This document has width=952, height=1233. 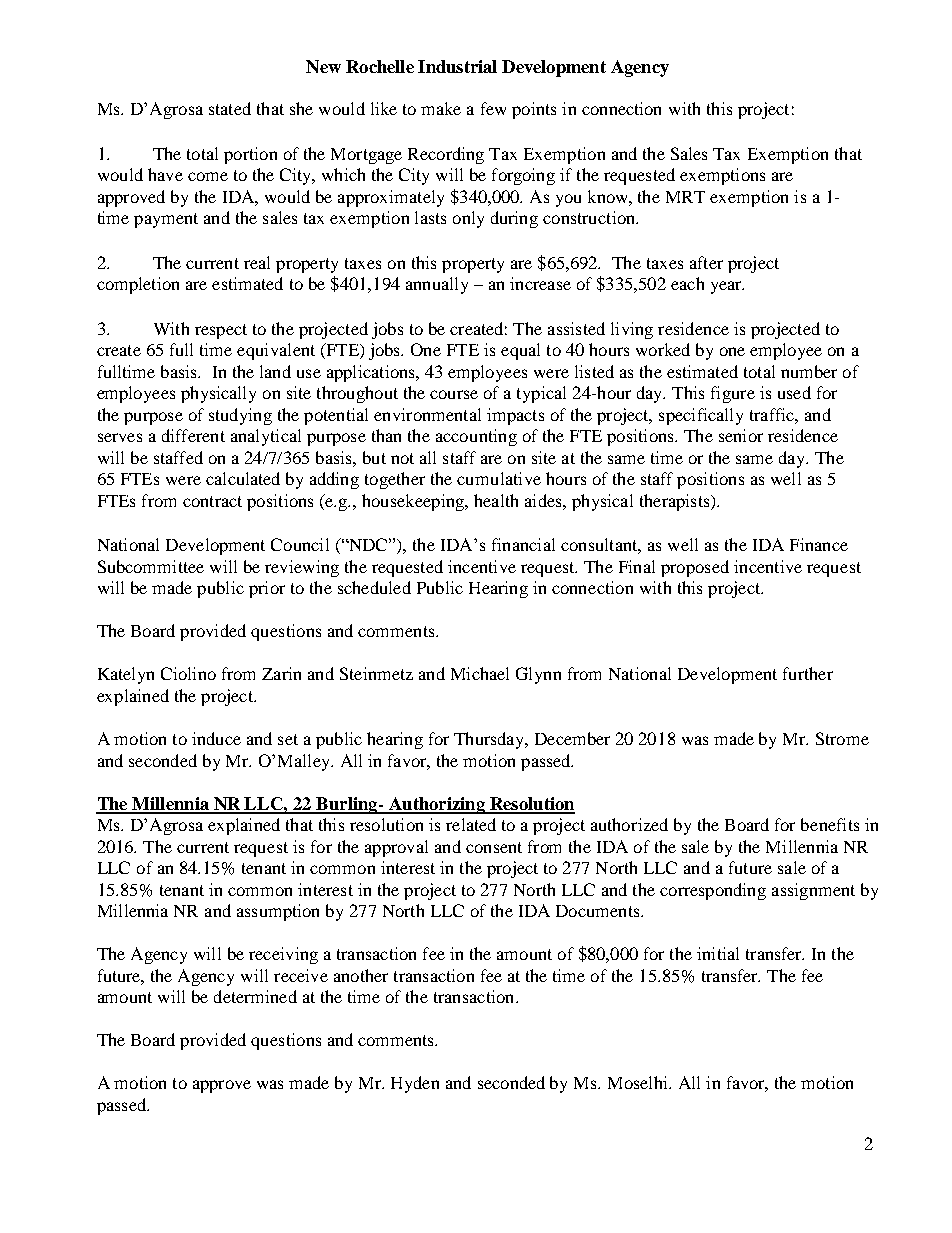 What do you see at coordinates (480, 673) in the document?
I see `Michael` at bounding box center [480, 673].
